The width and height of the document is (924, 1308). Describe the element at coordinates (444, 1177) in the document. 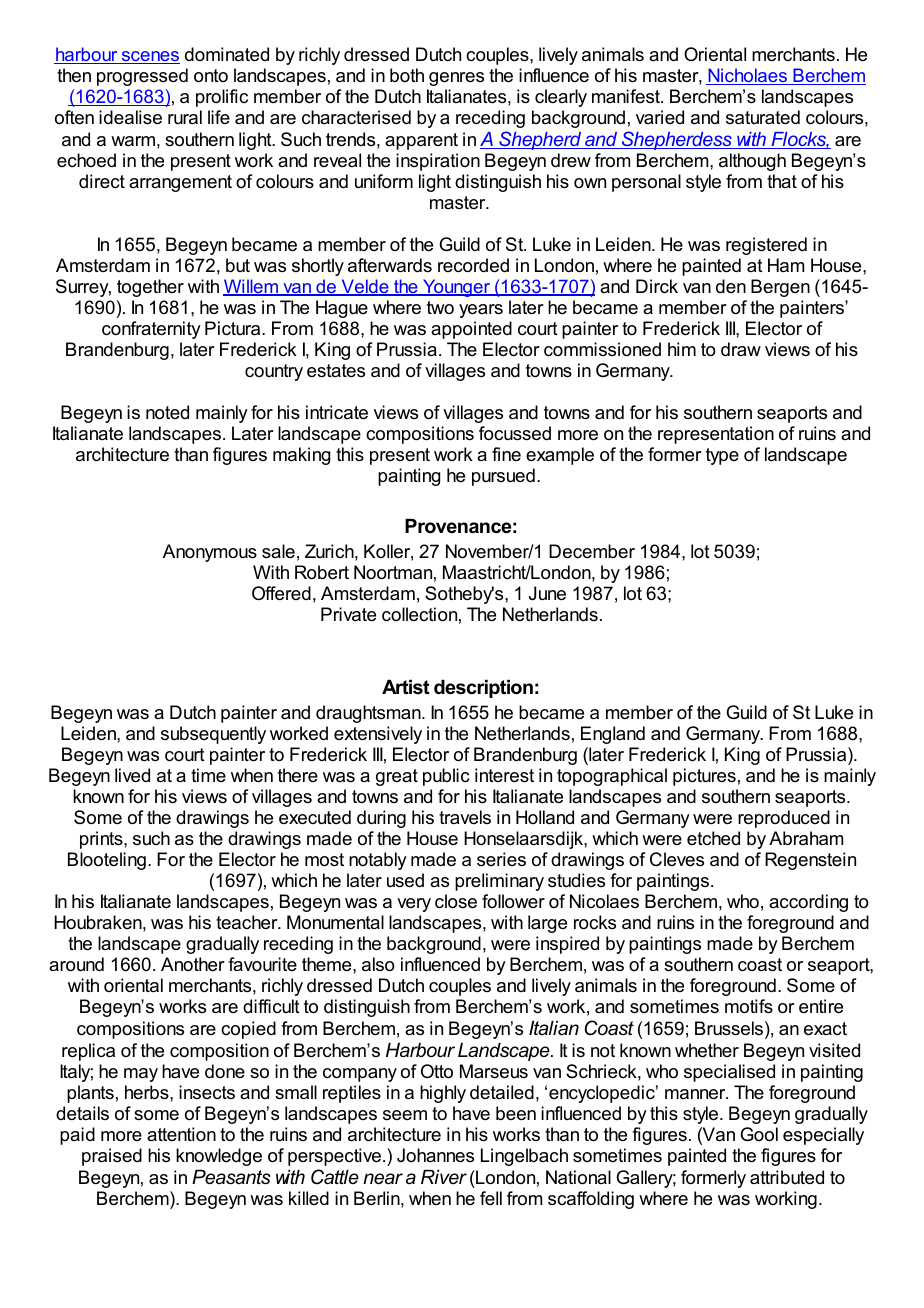

I see `River` at that location.
